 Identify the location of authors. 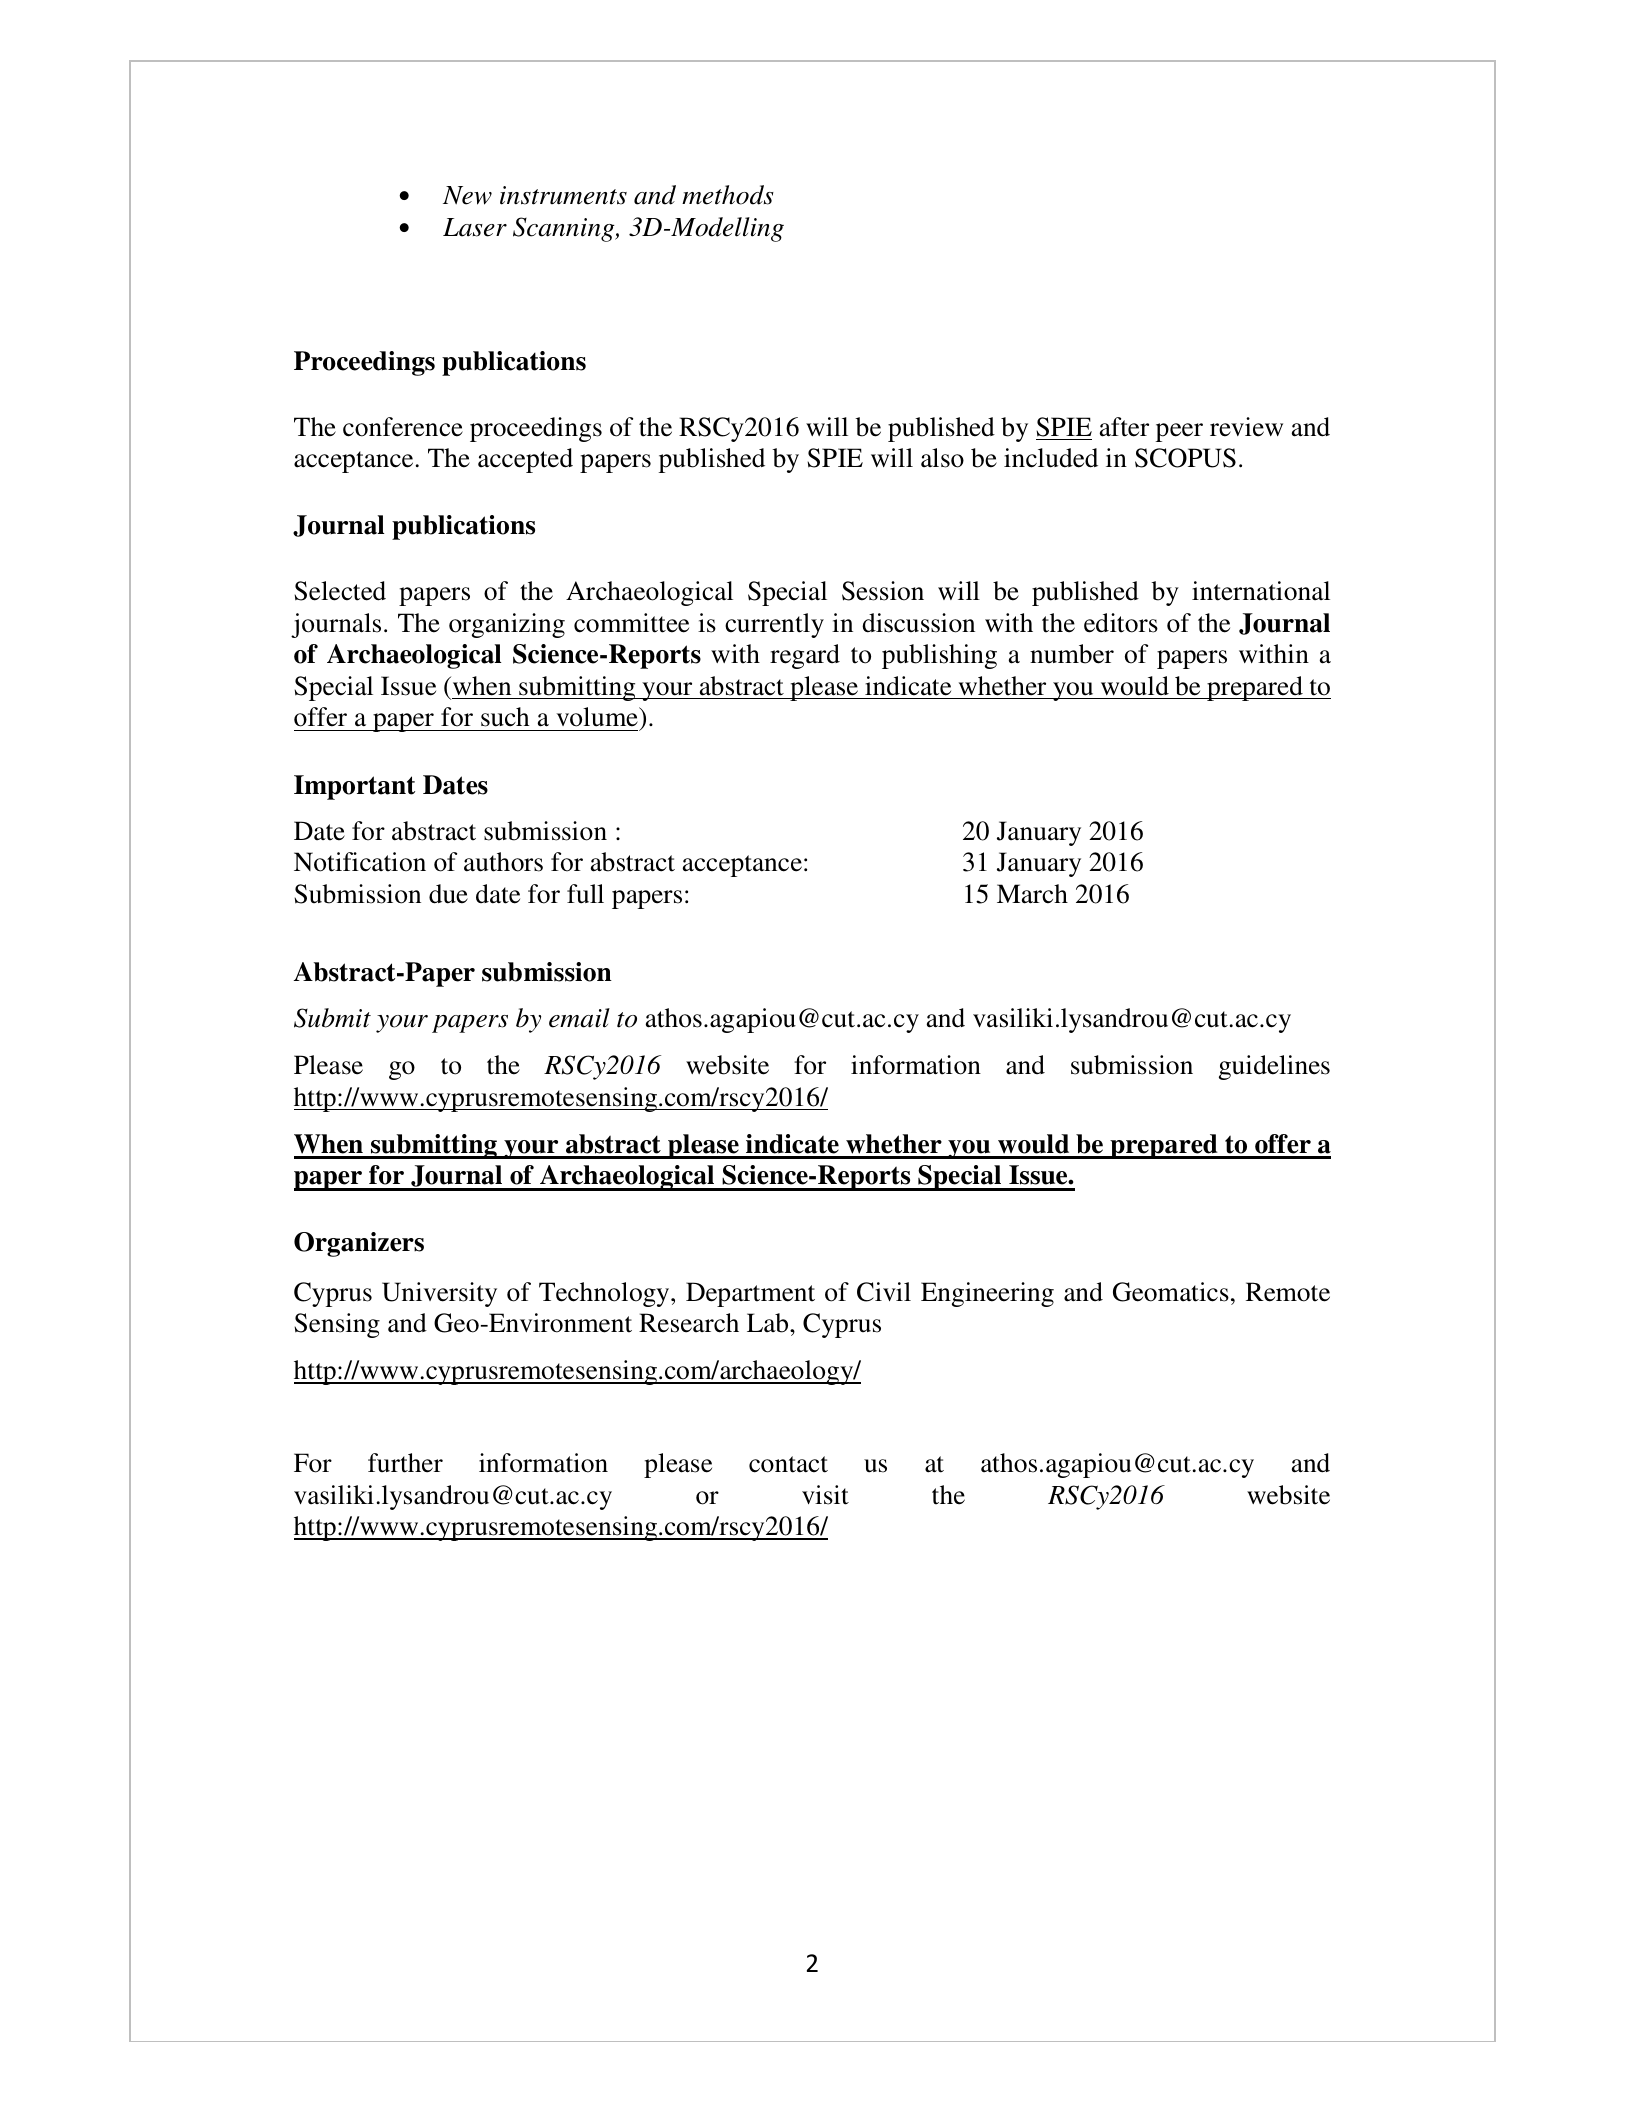
(503, 862).
